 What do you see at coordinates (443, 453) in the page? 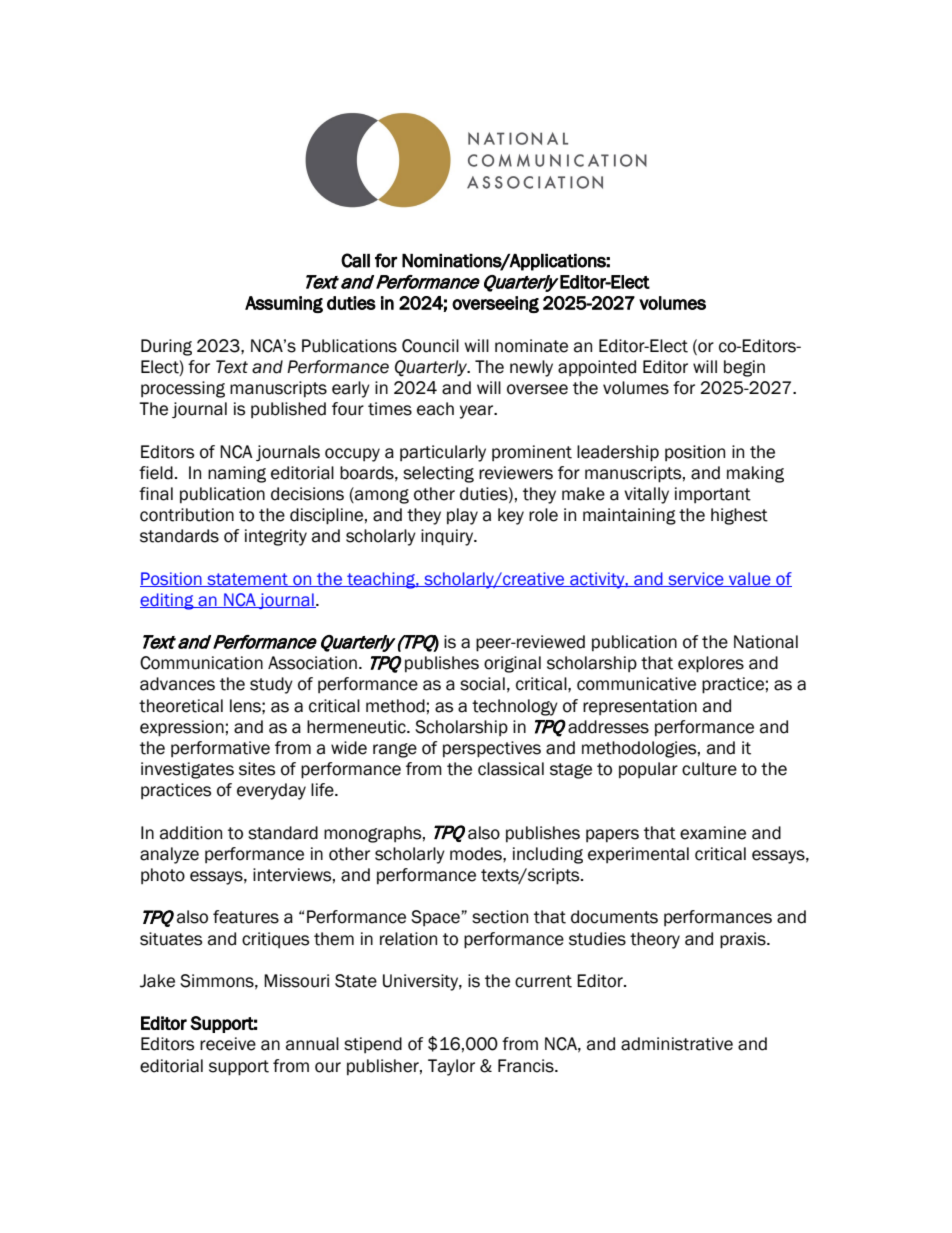
I see `particularly` at bounding box center [443, 453].
